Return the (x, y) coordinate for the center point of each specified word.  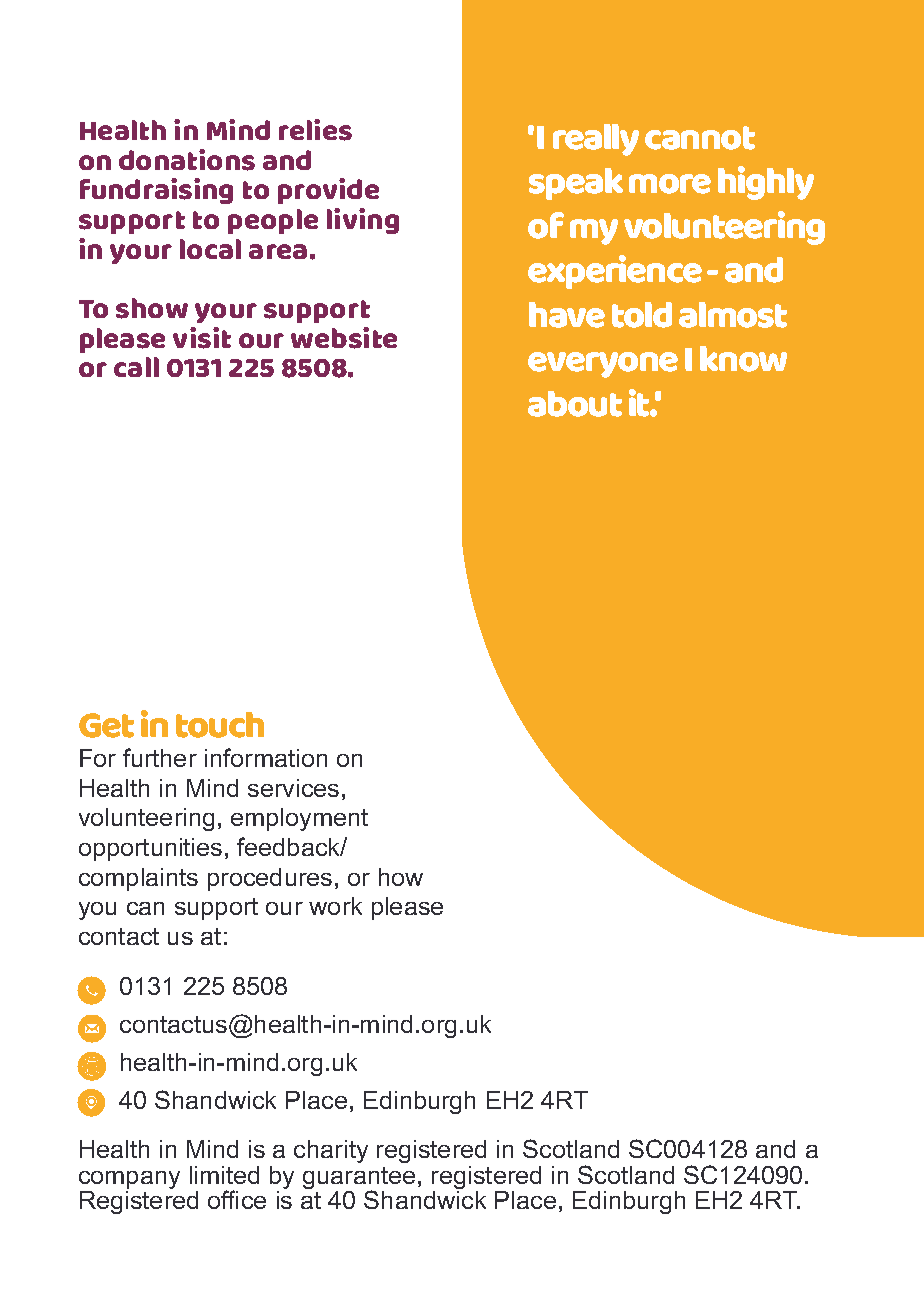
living (363, 221)
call (136, 367)
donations (187, 160)
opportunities (150, 849)
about (575, 404)
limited (224, 1175)
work (335, 906)
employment (299, 819)
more (670, 184)
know (743, 359)
